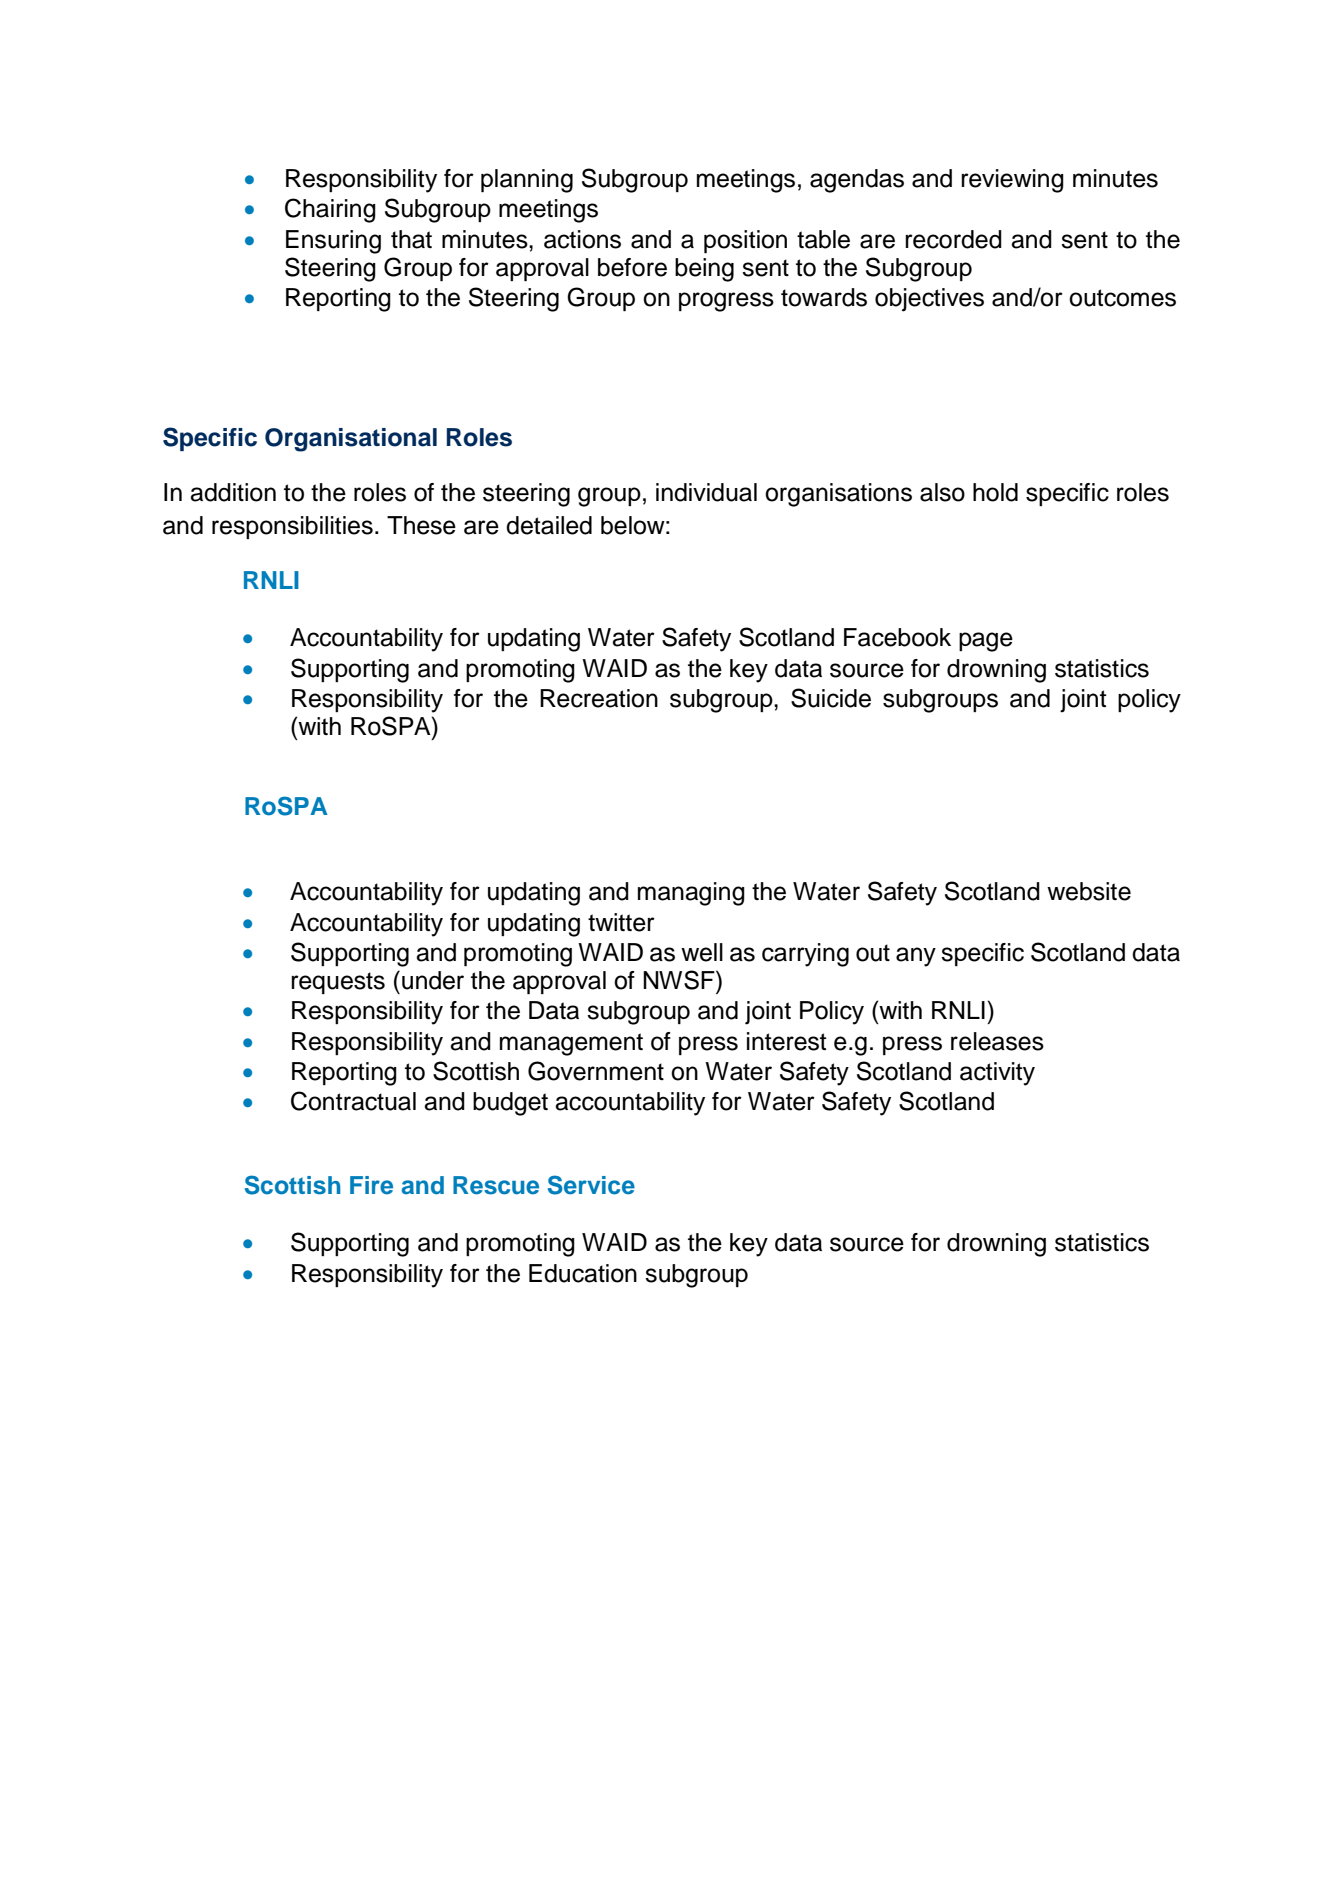  I want to click on individual, so click(706, 492).
